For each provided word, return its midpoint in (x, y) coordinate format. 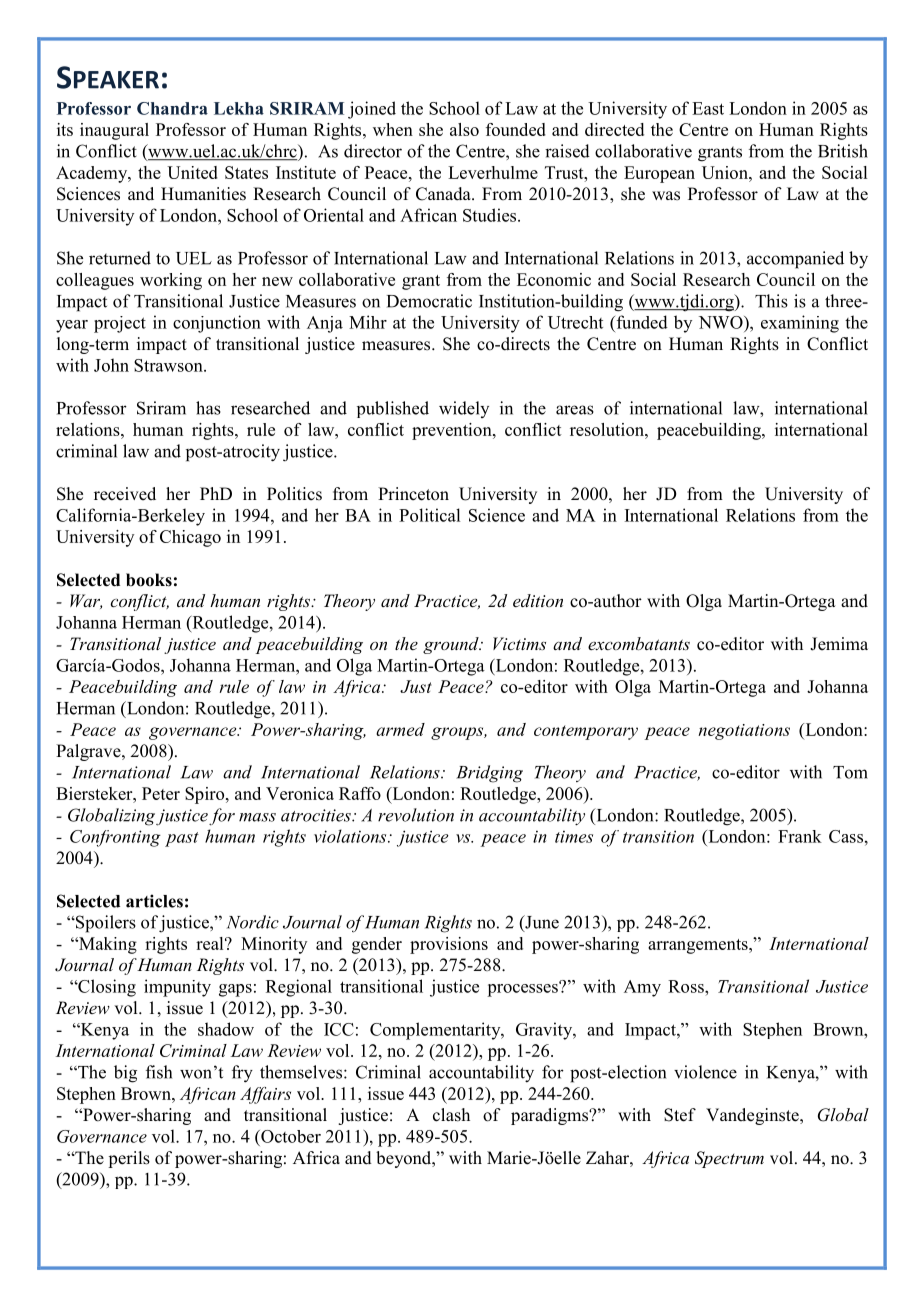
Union (726, 172)
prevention (453, 431)
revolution (416, 815)
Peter (161, 793)
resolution (608, 429)
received (125, 494)
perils (129, 1159)
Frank (800, 836)
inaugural (114, 131)
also (464, 129)
